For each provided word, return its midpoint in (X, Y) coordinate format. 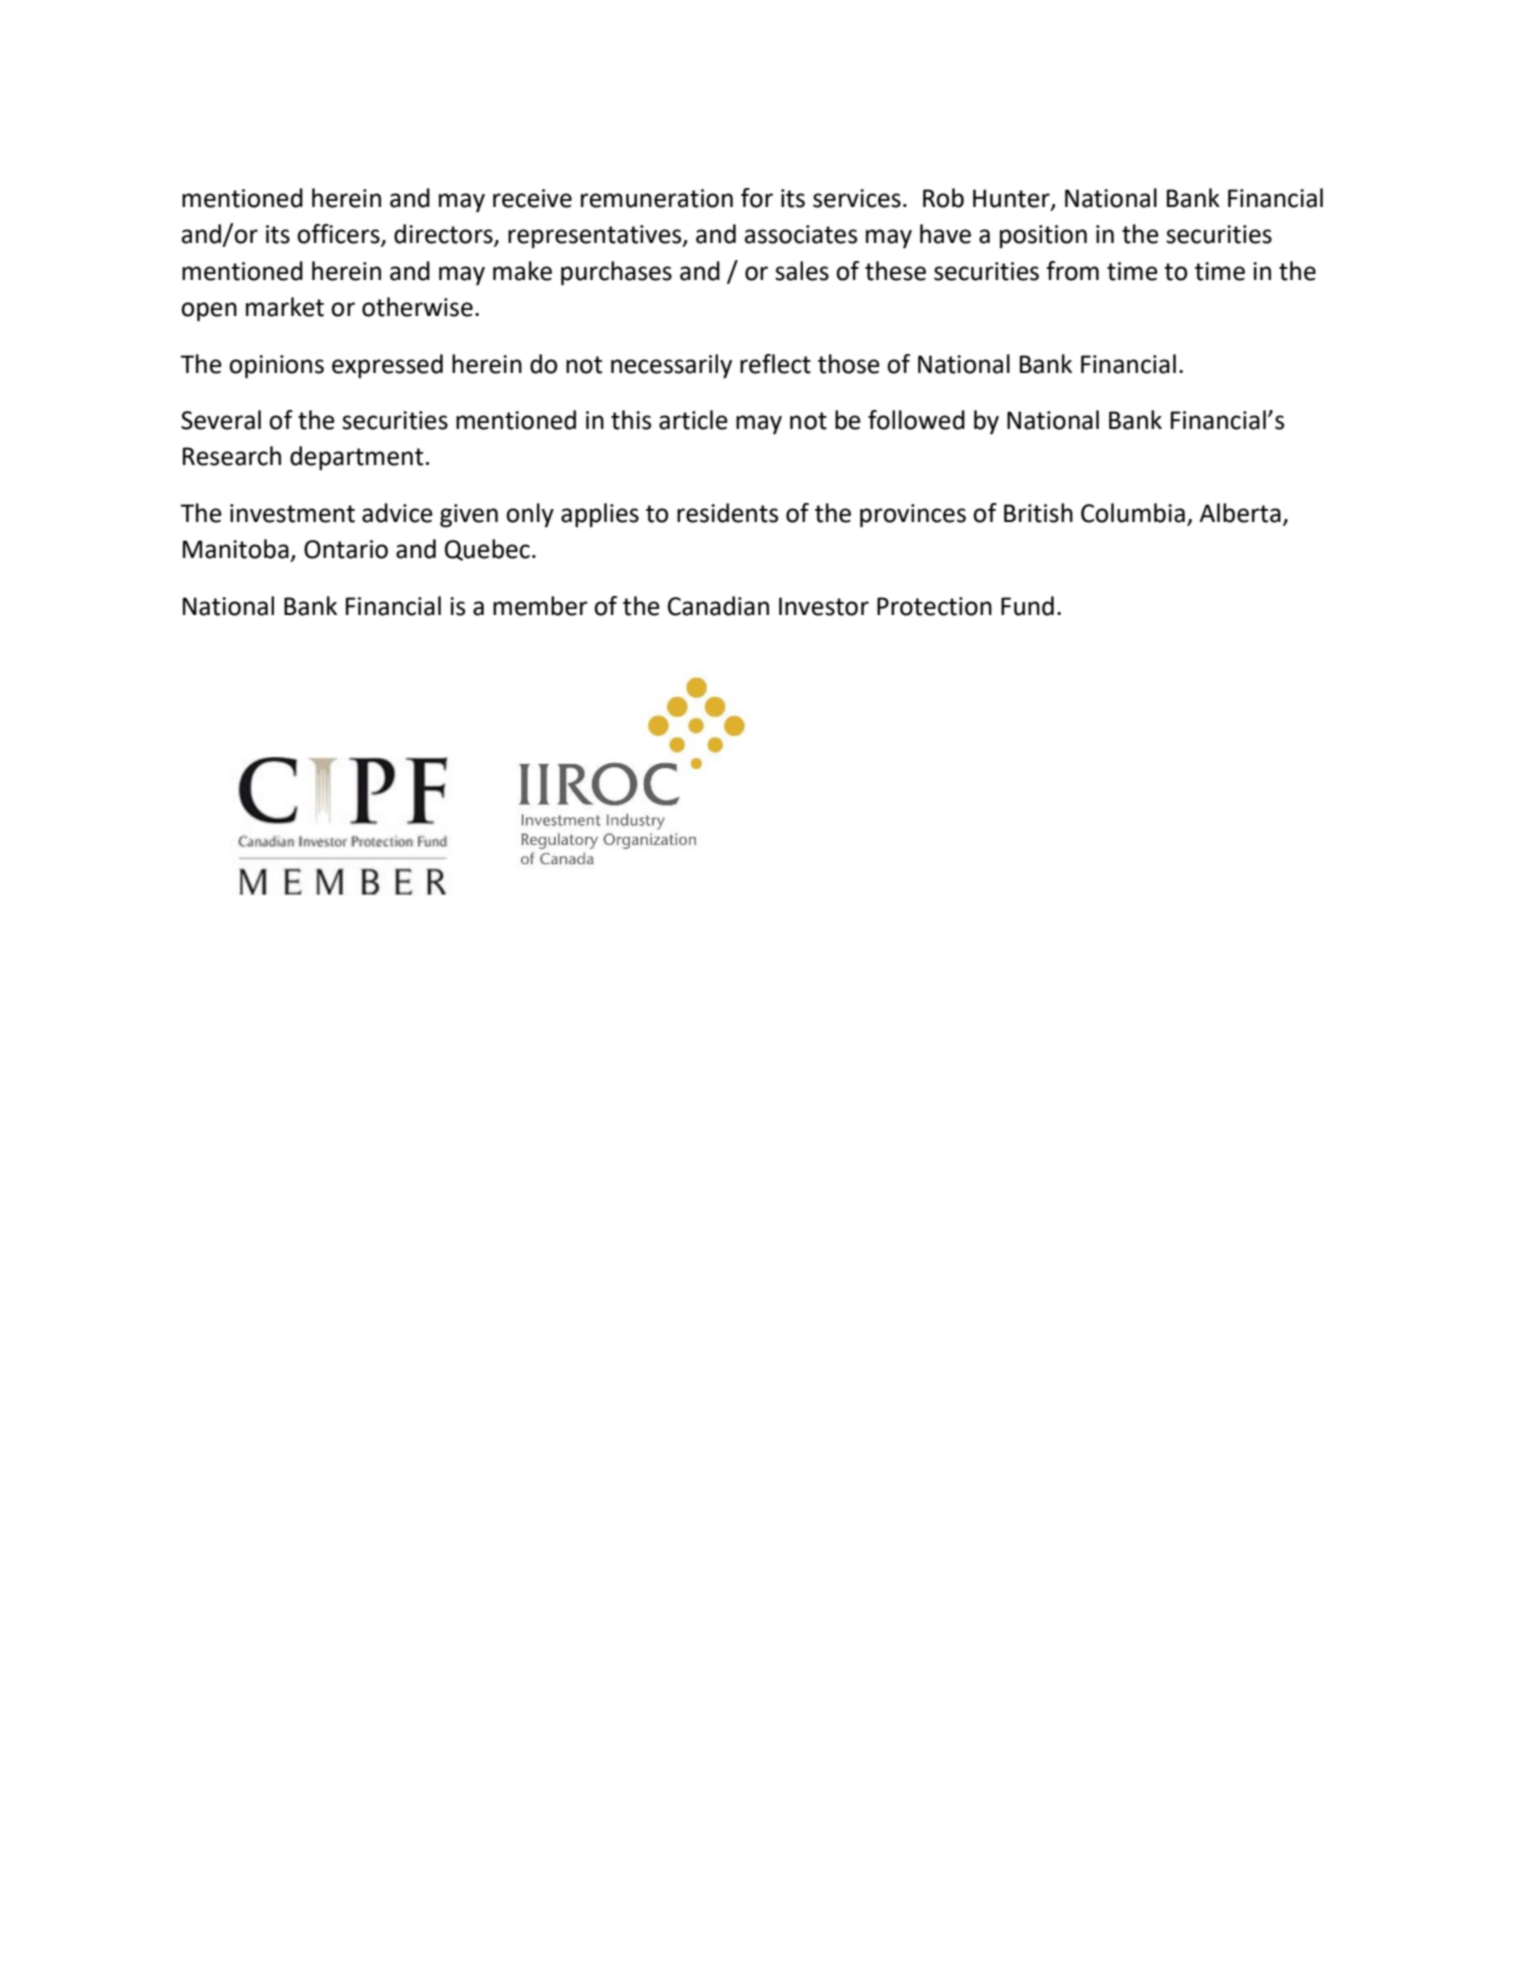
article (693, 420)
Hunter (1012, 199)
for (757, 198)
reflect (775, 364)
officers (339, 235)
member (540, 606)
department (356, 458)
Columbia (1133, 513)
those (849, 364)
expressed (387, 366)
